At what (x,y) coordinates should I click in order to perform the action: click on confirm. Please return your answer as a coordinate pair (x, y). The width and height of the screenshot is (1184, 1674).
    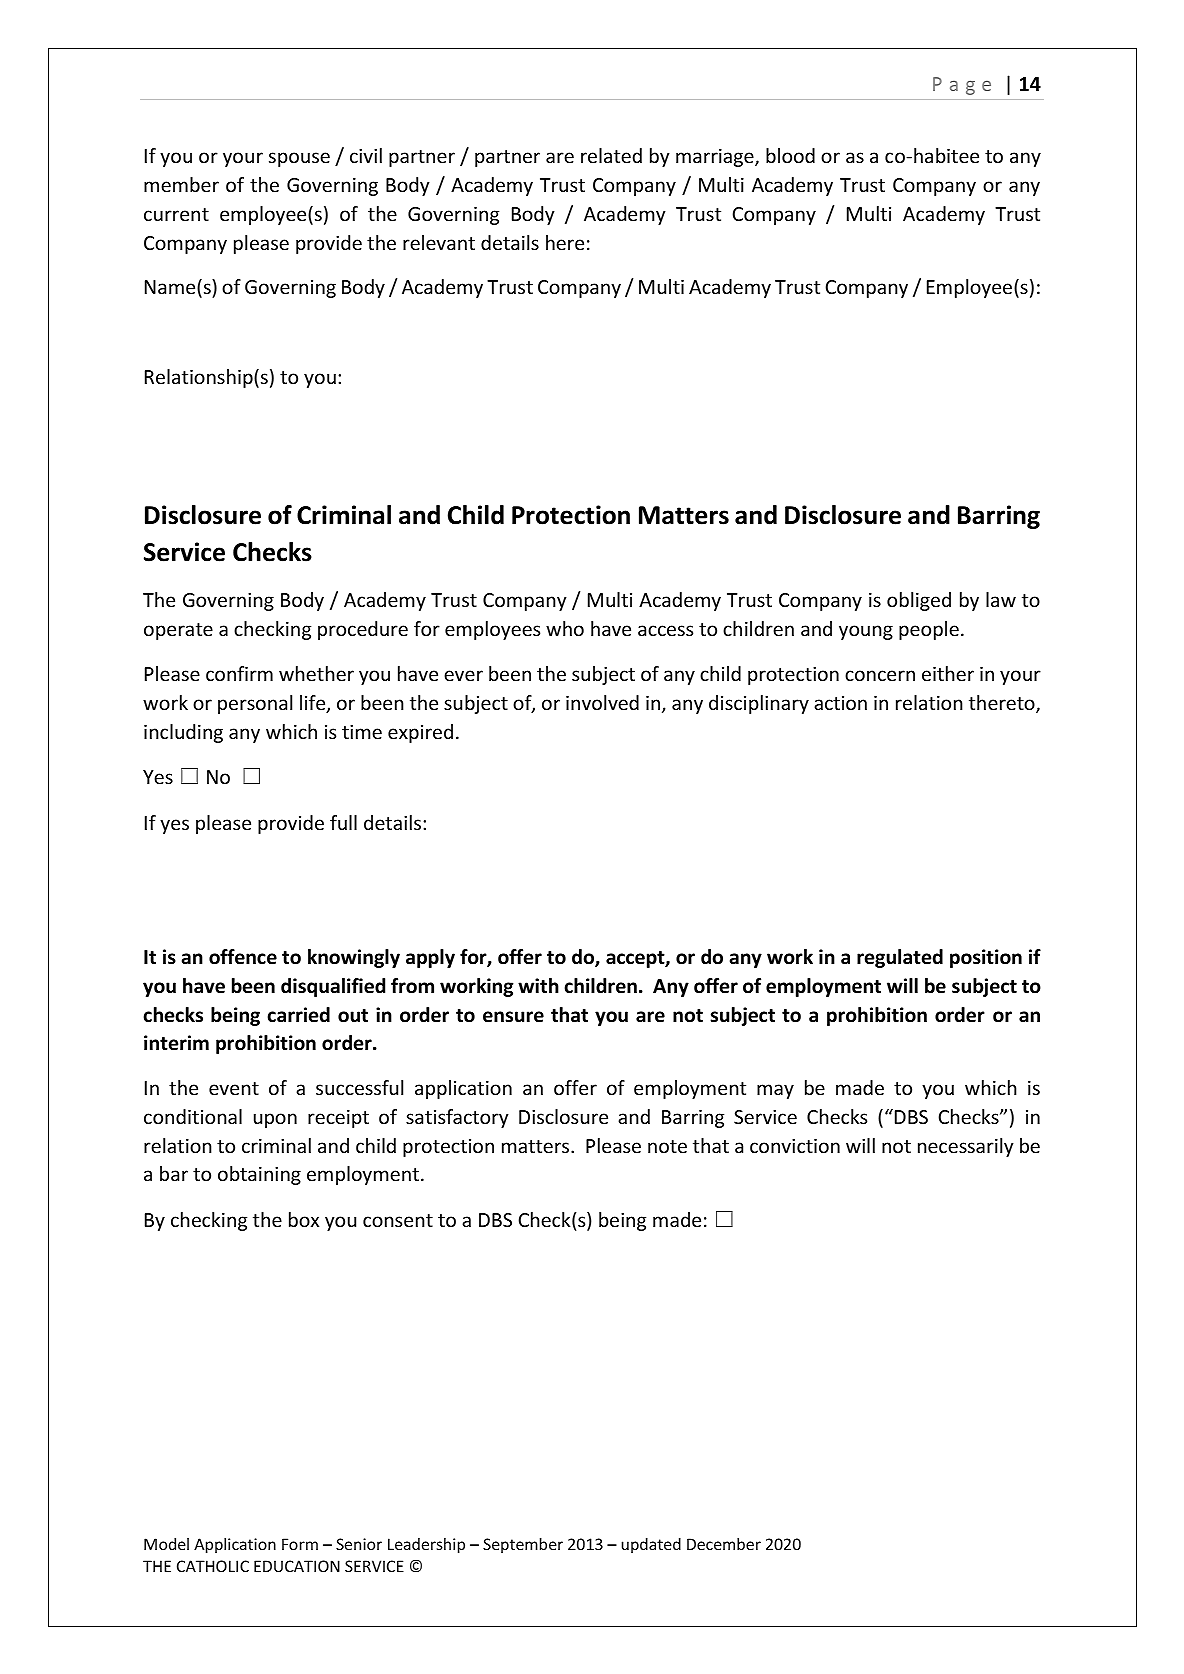
    Looking at the image, I should click on (239, 673).
